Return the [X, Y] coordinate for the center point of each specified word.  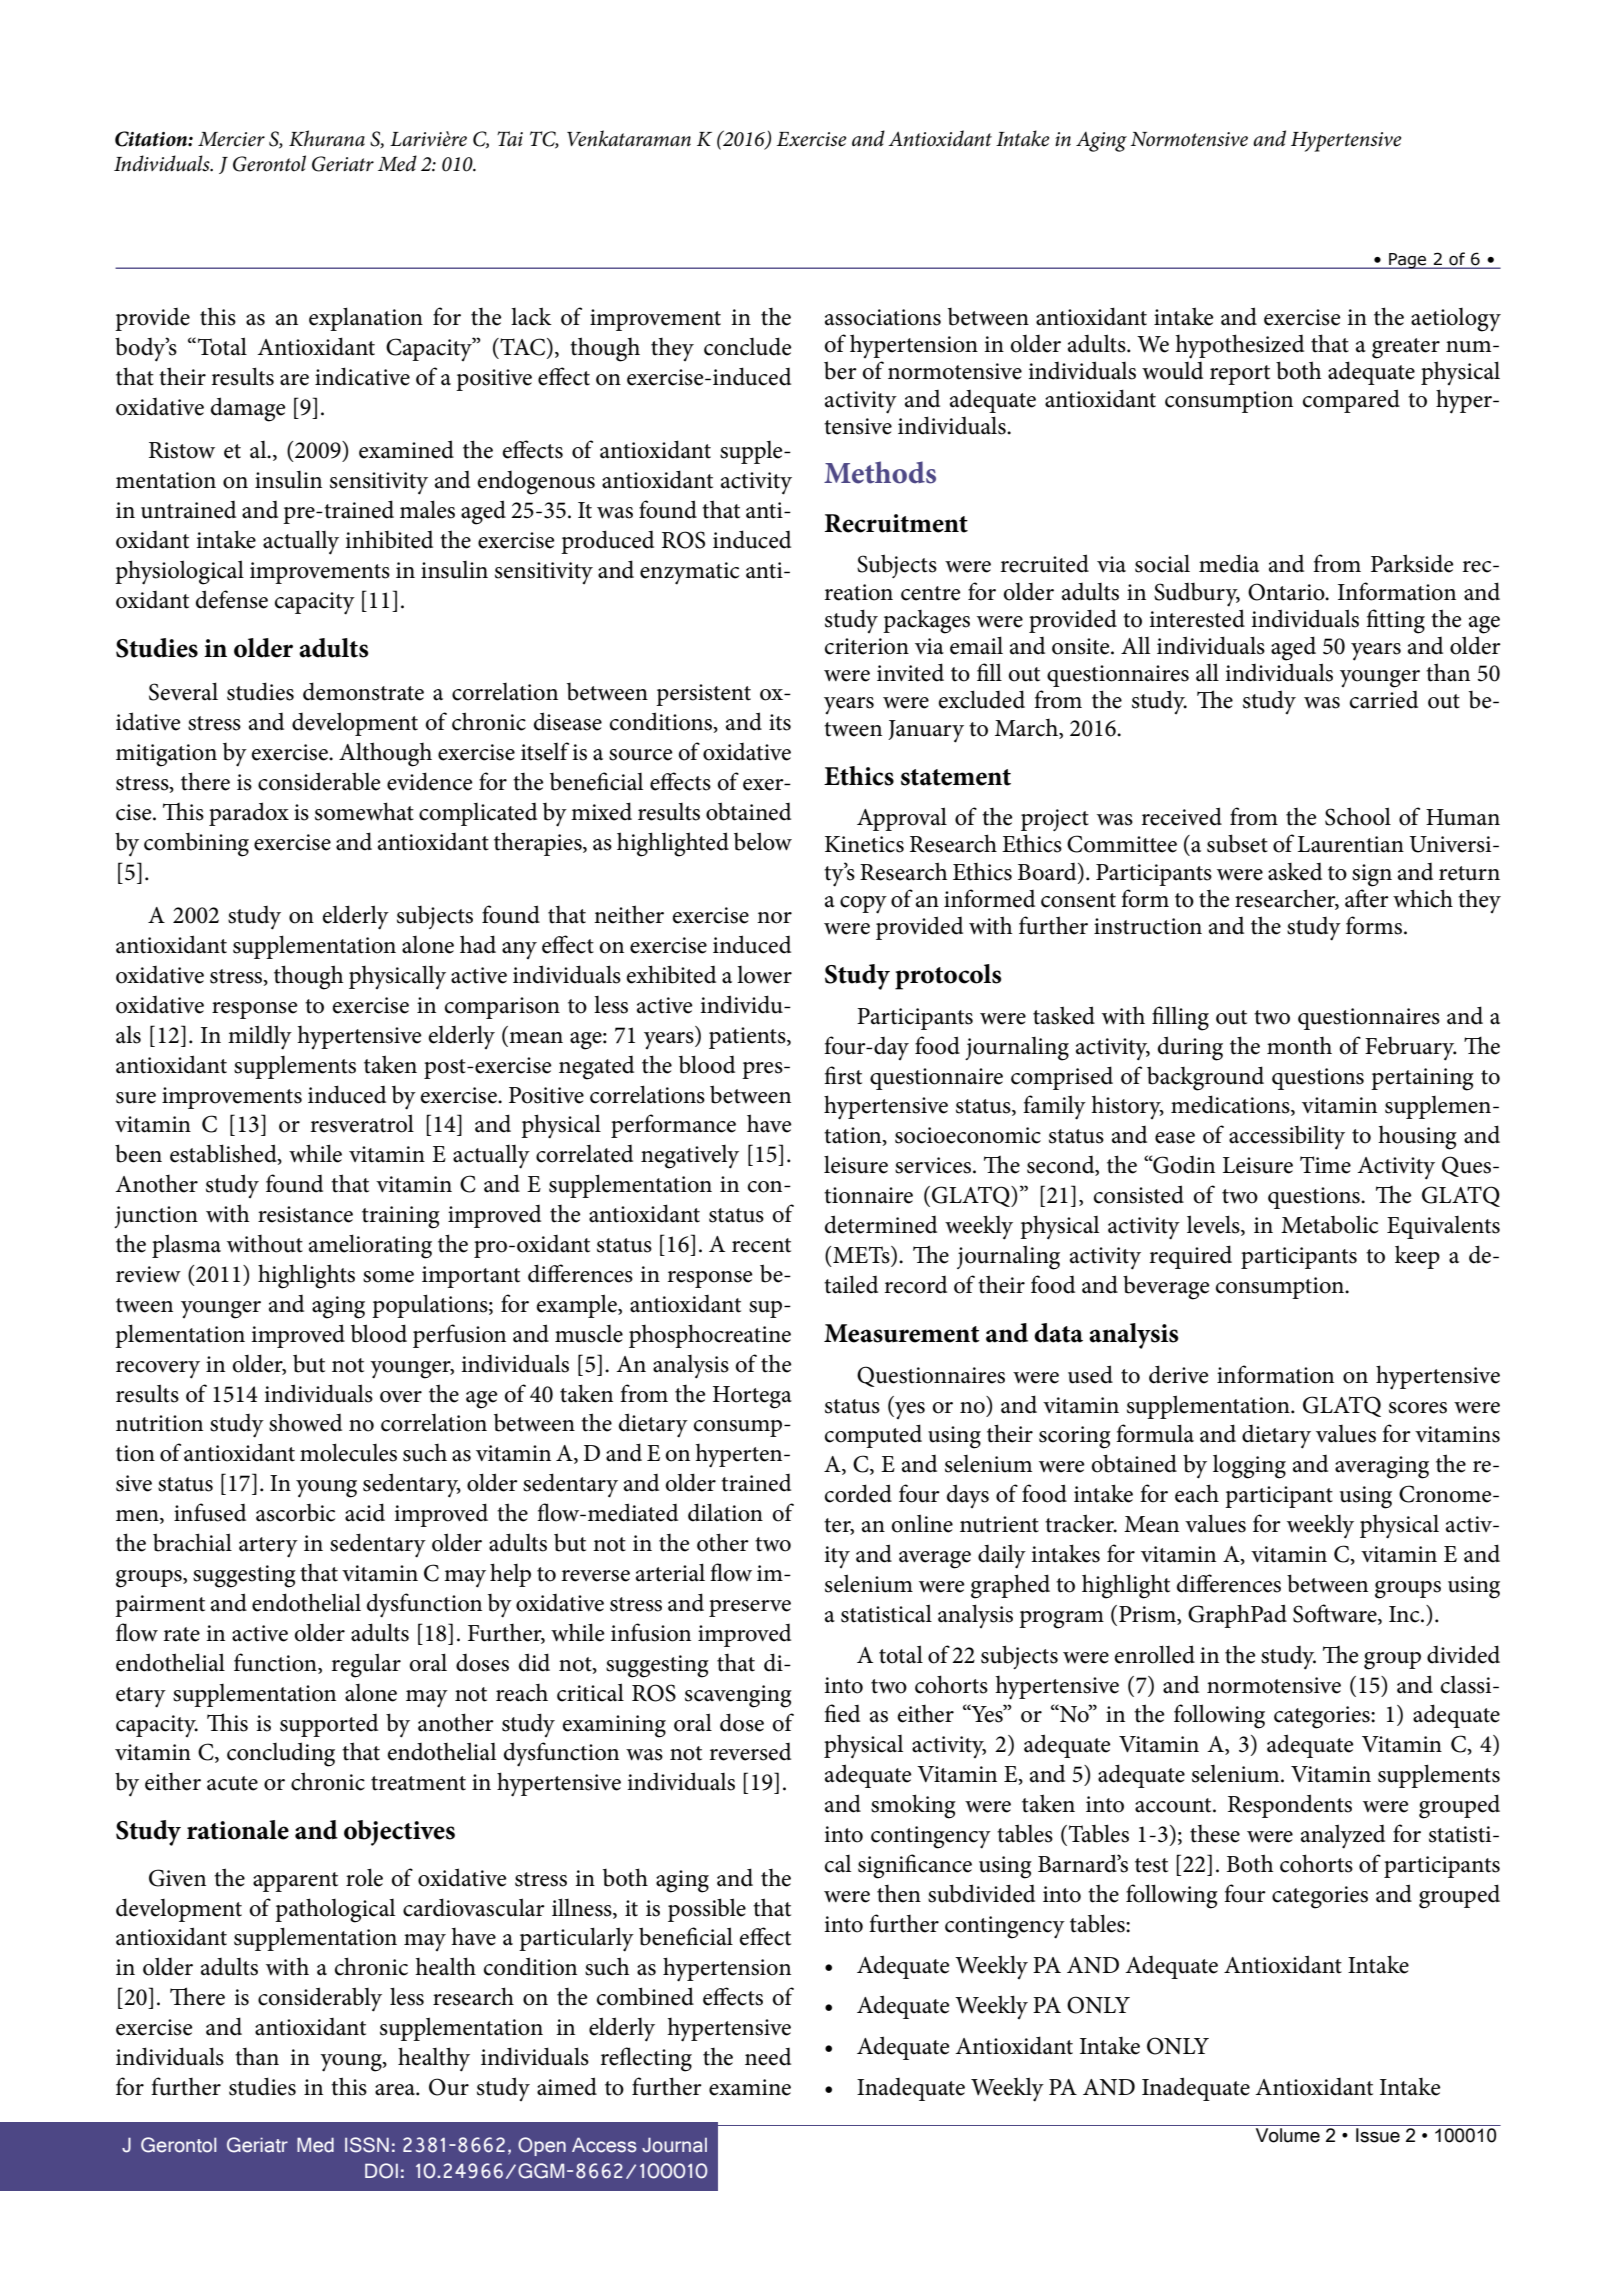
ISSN [367, 2145]
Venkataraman [629, 138]
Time [1325, 1165]
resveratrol [362, 1123]
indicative [362, 376]
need [768, 2057]
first [843, 1075]
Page [1408, 261]
